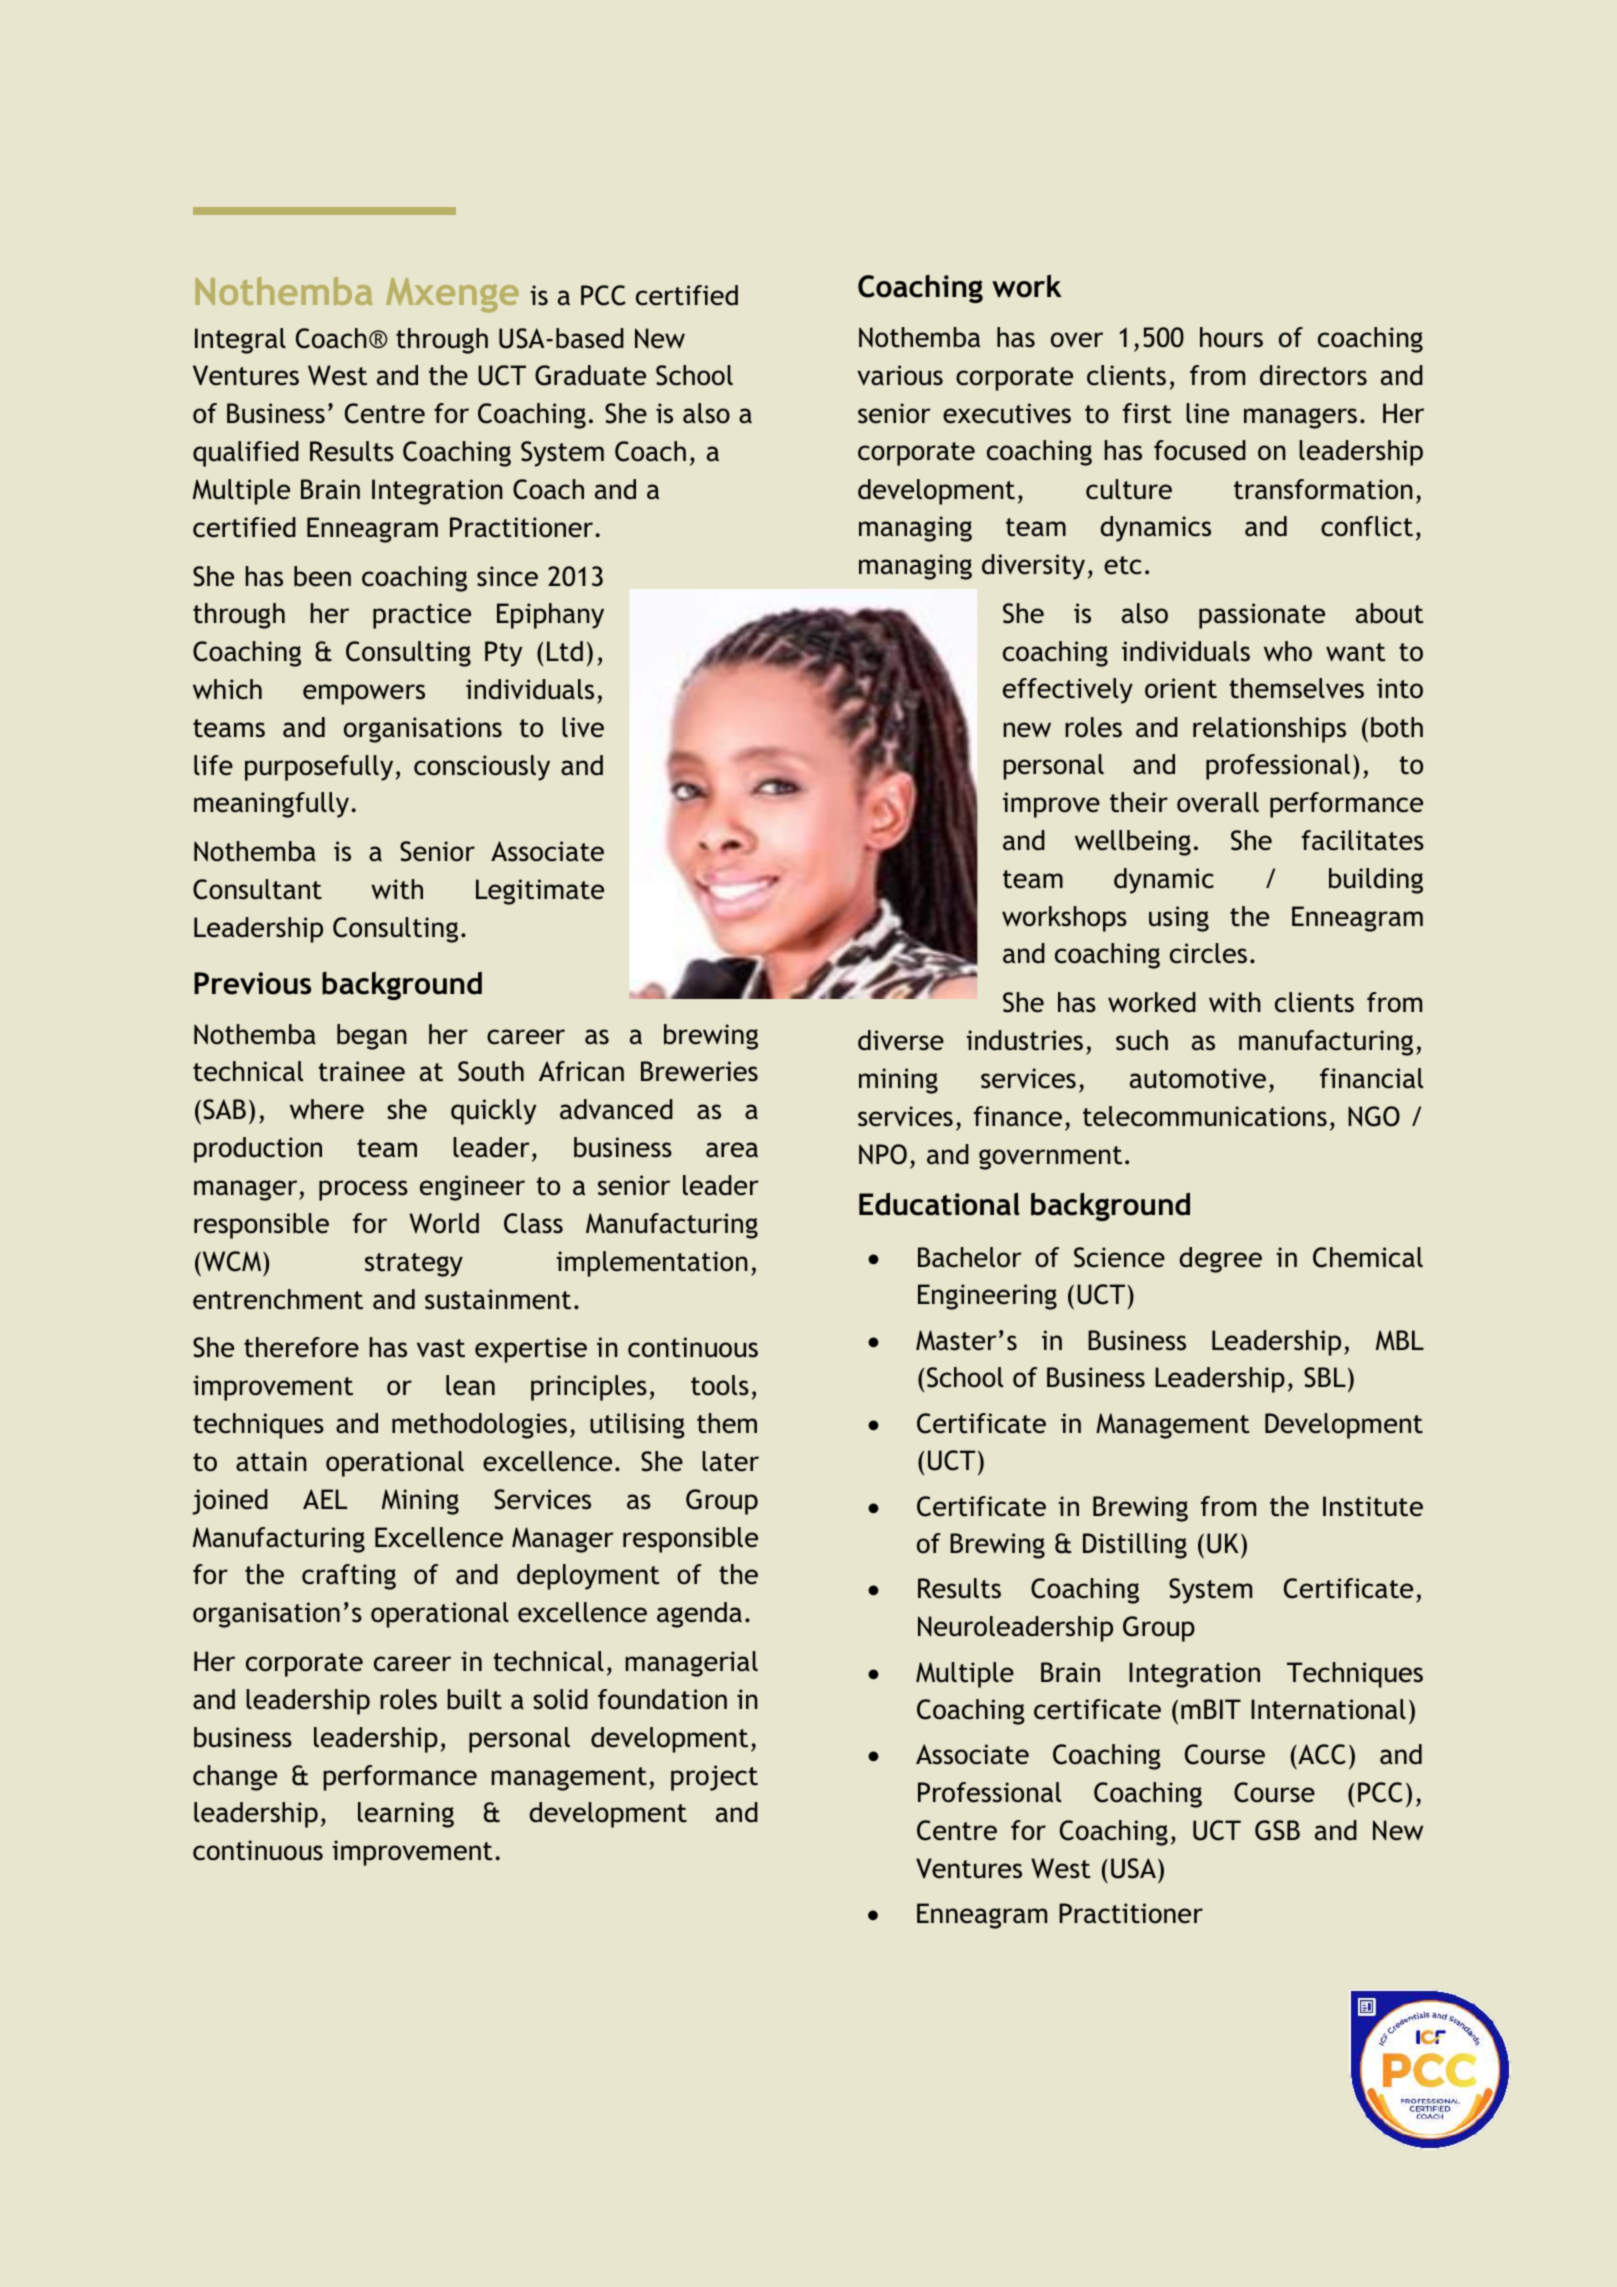  Describe the element at coordinates (406, 1815) in the screenshot. I see `learning` at that location.
